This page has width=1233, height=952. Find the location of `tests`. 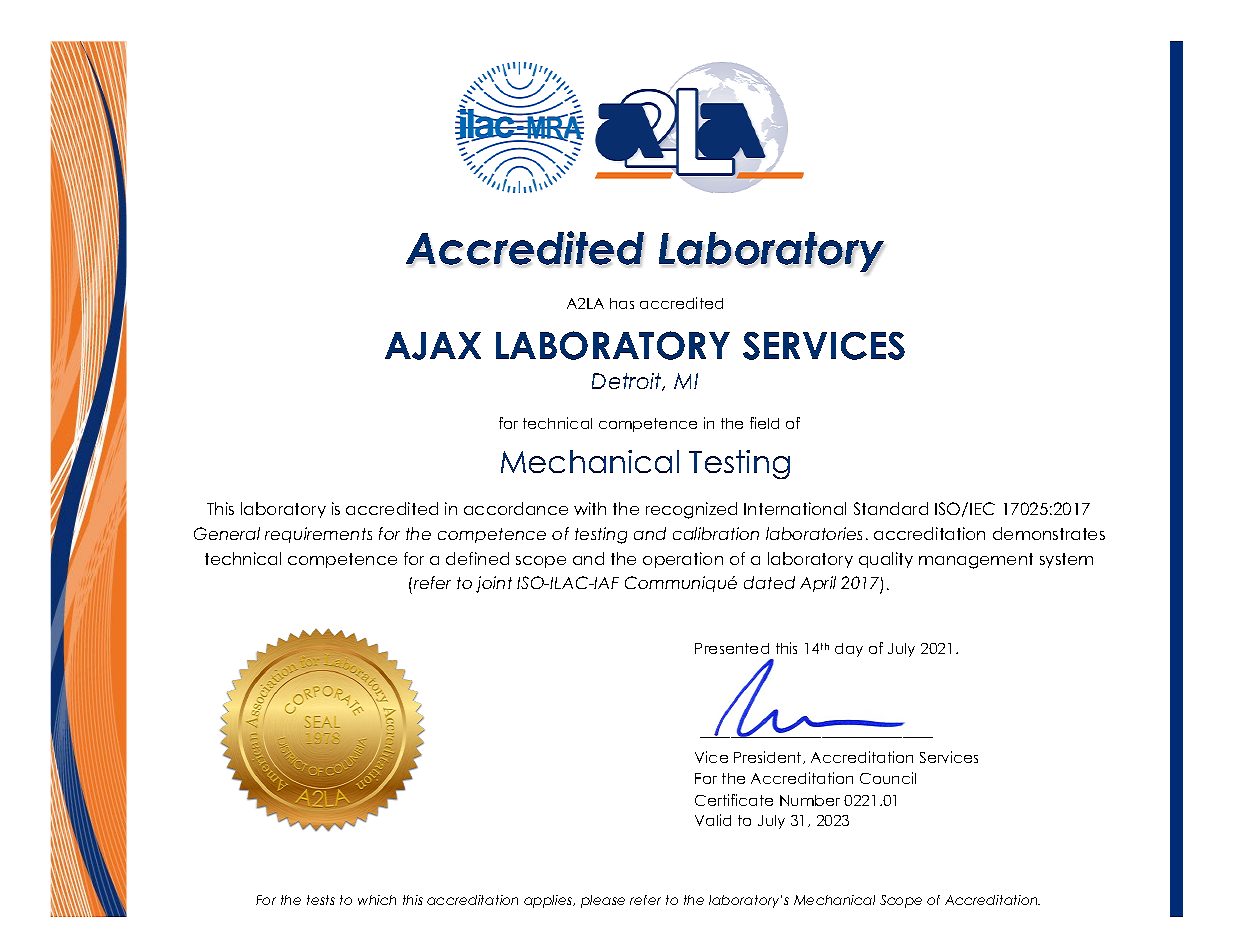

tests is located at coordinates (321, 900).
